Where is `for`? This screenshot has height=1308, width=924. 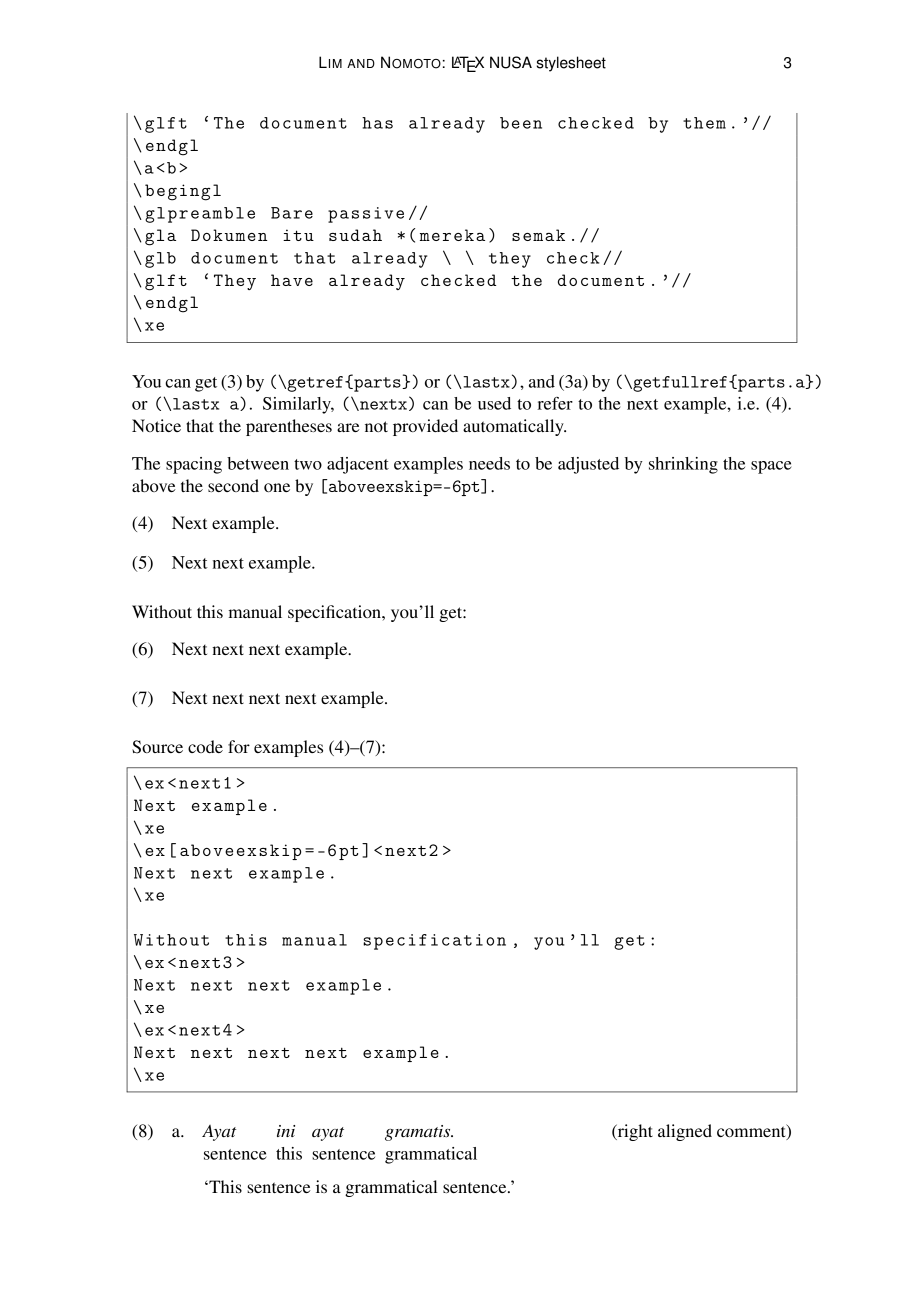
for is located at coordinates (239, 746).
